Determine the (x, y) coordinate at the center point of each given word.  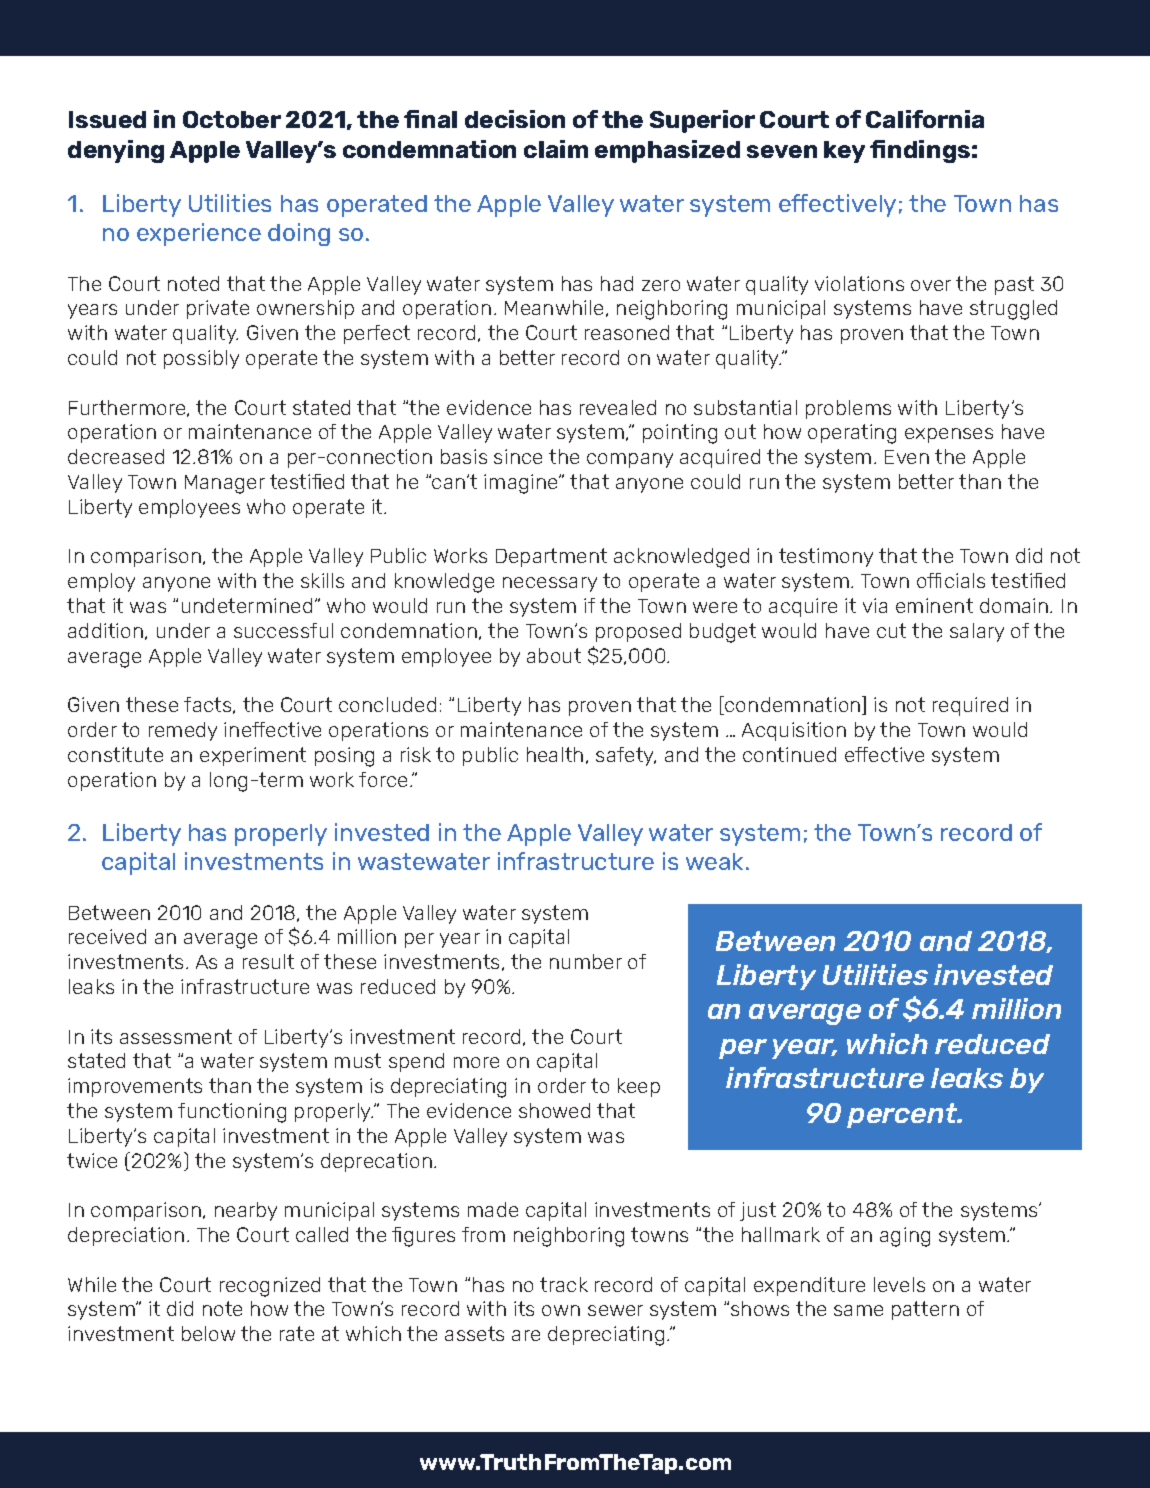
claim (556, 149)
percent (903, 1115)
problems (848, 409)
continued (789, 754)
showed (554, 1110)
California (925, 119)
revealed (618, 407)
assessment (176, 1036)
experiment (253, 756)
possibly (201, 359)
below (208, 1333)
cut (891, 630)
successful (283, 630)
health (555, 754)
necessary (550, 584)
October (232, 119)
